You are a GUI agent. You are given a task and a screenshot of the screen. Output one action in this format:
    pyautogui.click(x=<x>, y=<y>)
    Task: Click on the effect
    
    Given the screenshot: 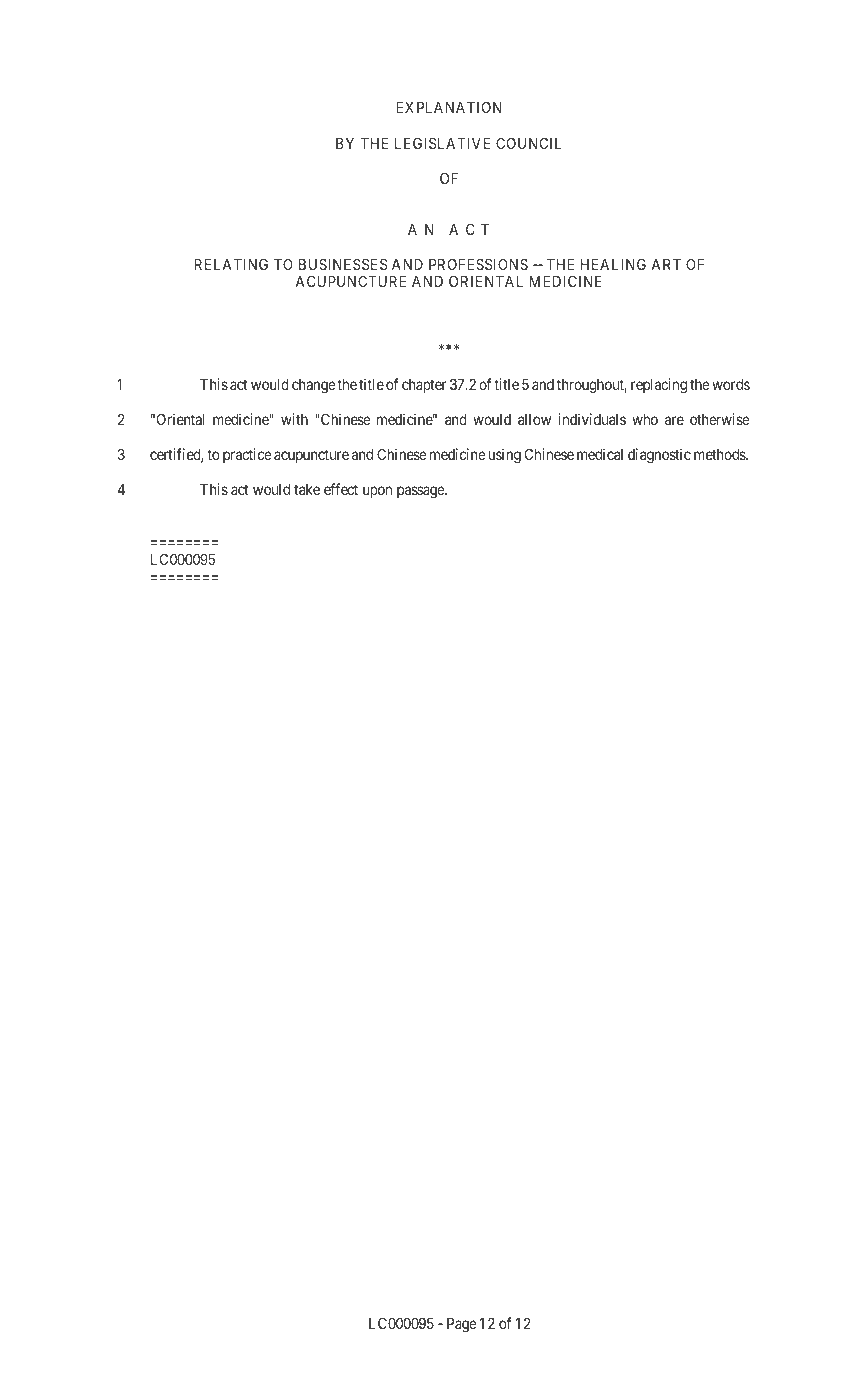 What is the action you would take?
    pyautogui.click(x=341, y=489)
